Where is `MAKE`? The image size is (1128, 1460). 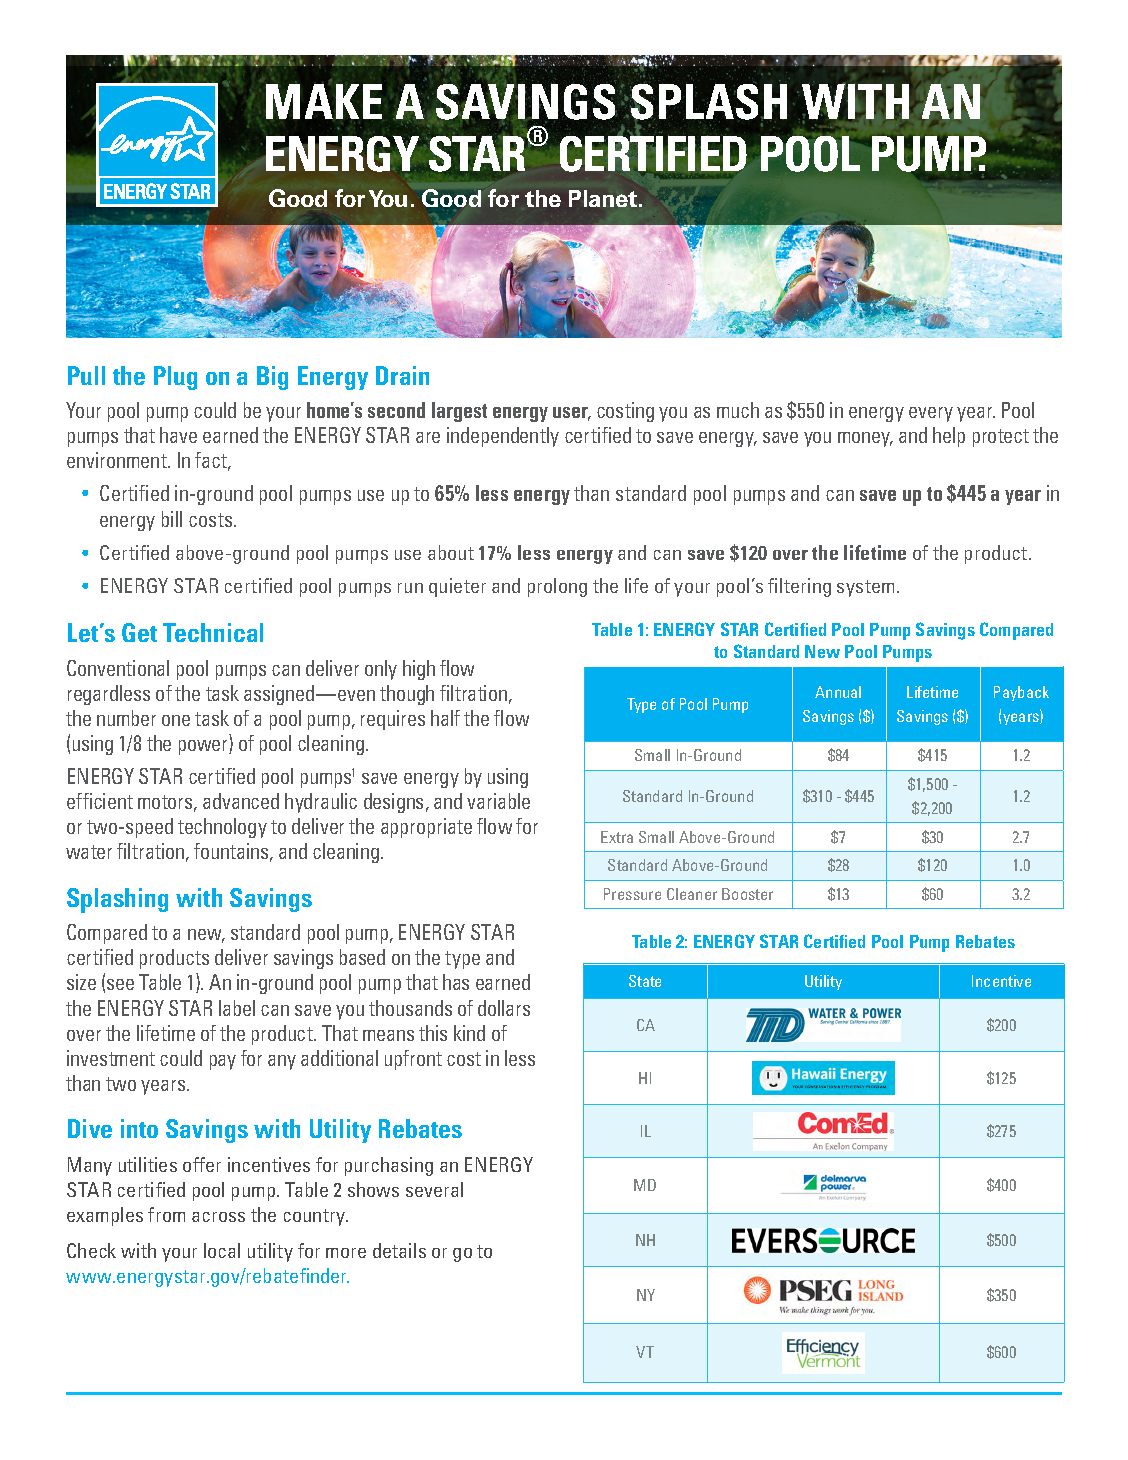 MAKE is located at coordinates (324, 101).
